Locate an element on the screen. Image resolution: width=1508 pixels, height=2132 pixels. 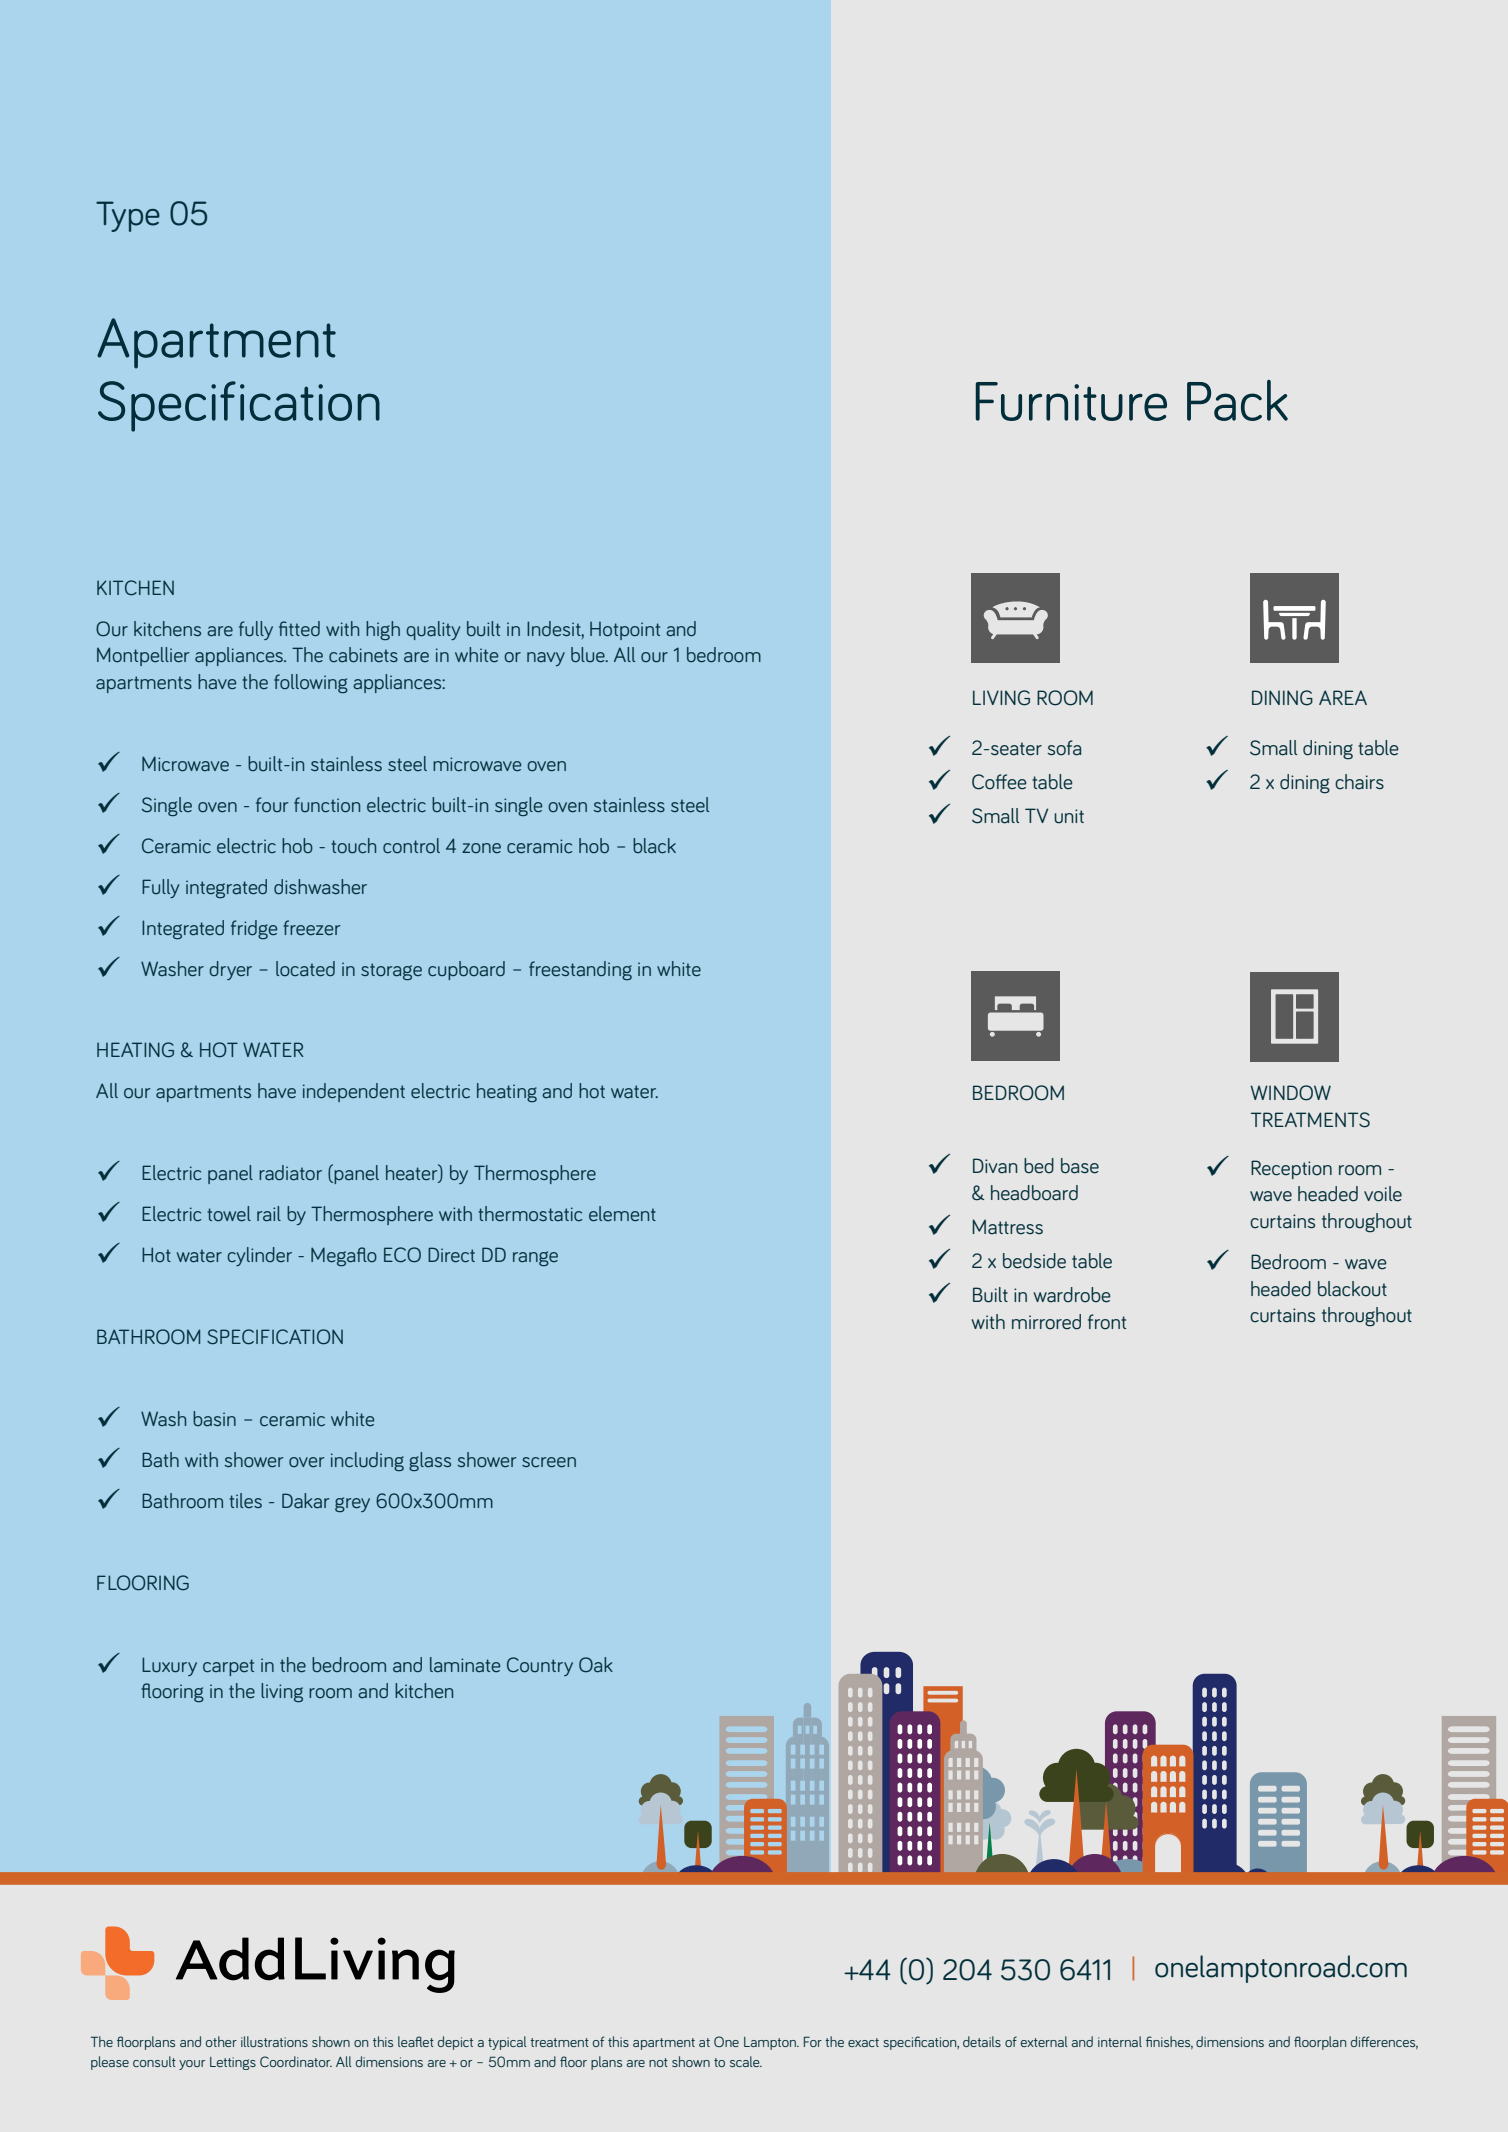
Type is located at coordinates (128, 216).
